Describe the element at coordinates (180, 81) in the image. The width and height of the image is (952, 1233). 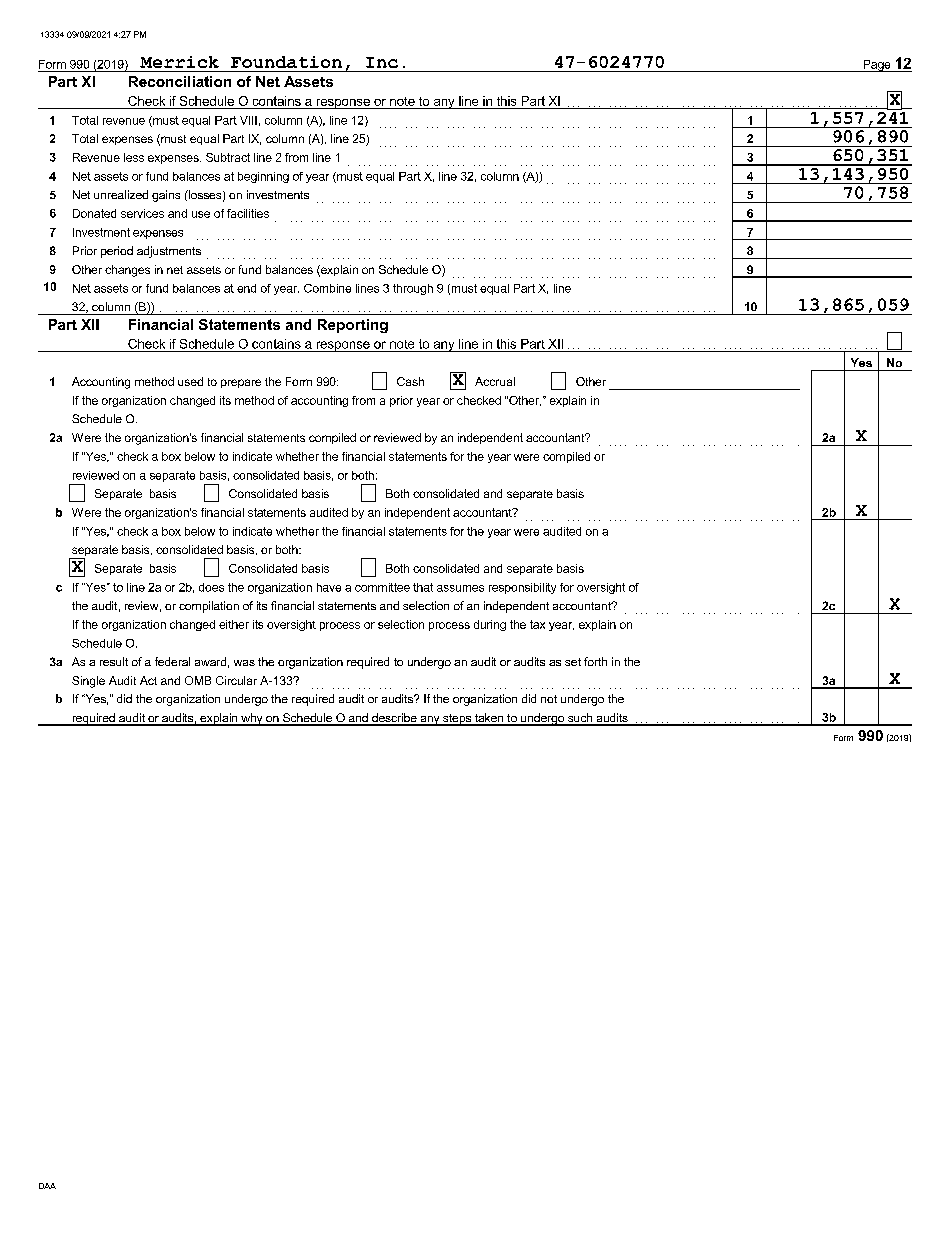
I see `Reconciliation` at that location.
